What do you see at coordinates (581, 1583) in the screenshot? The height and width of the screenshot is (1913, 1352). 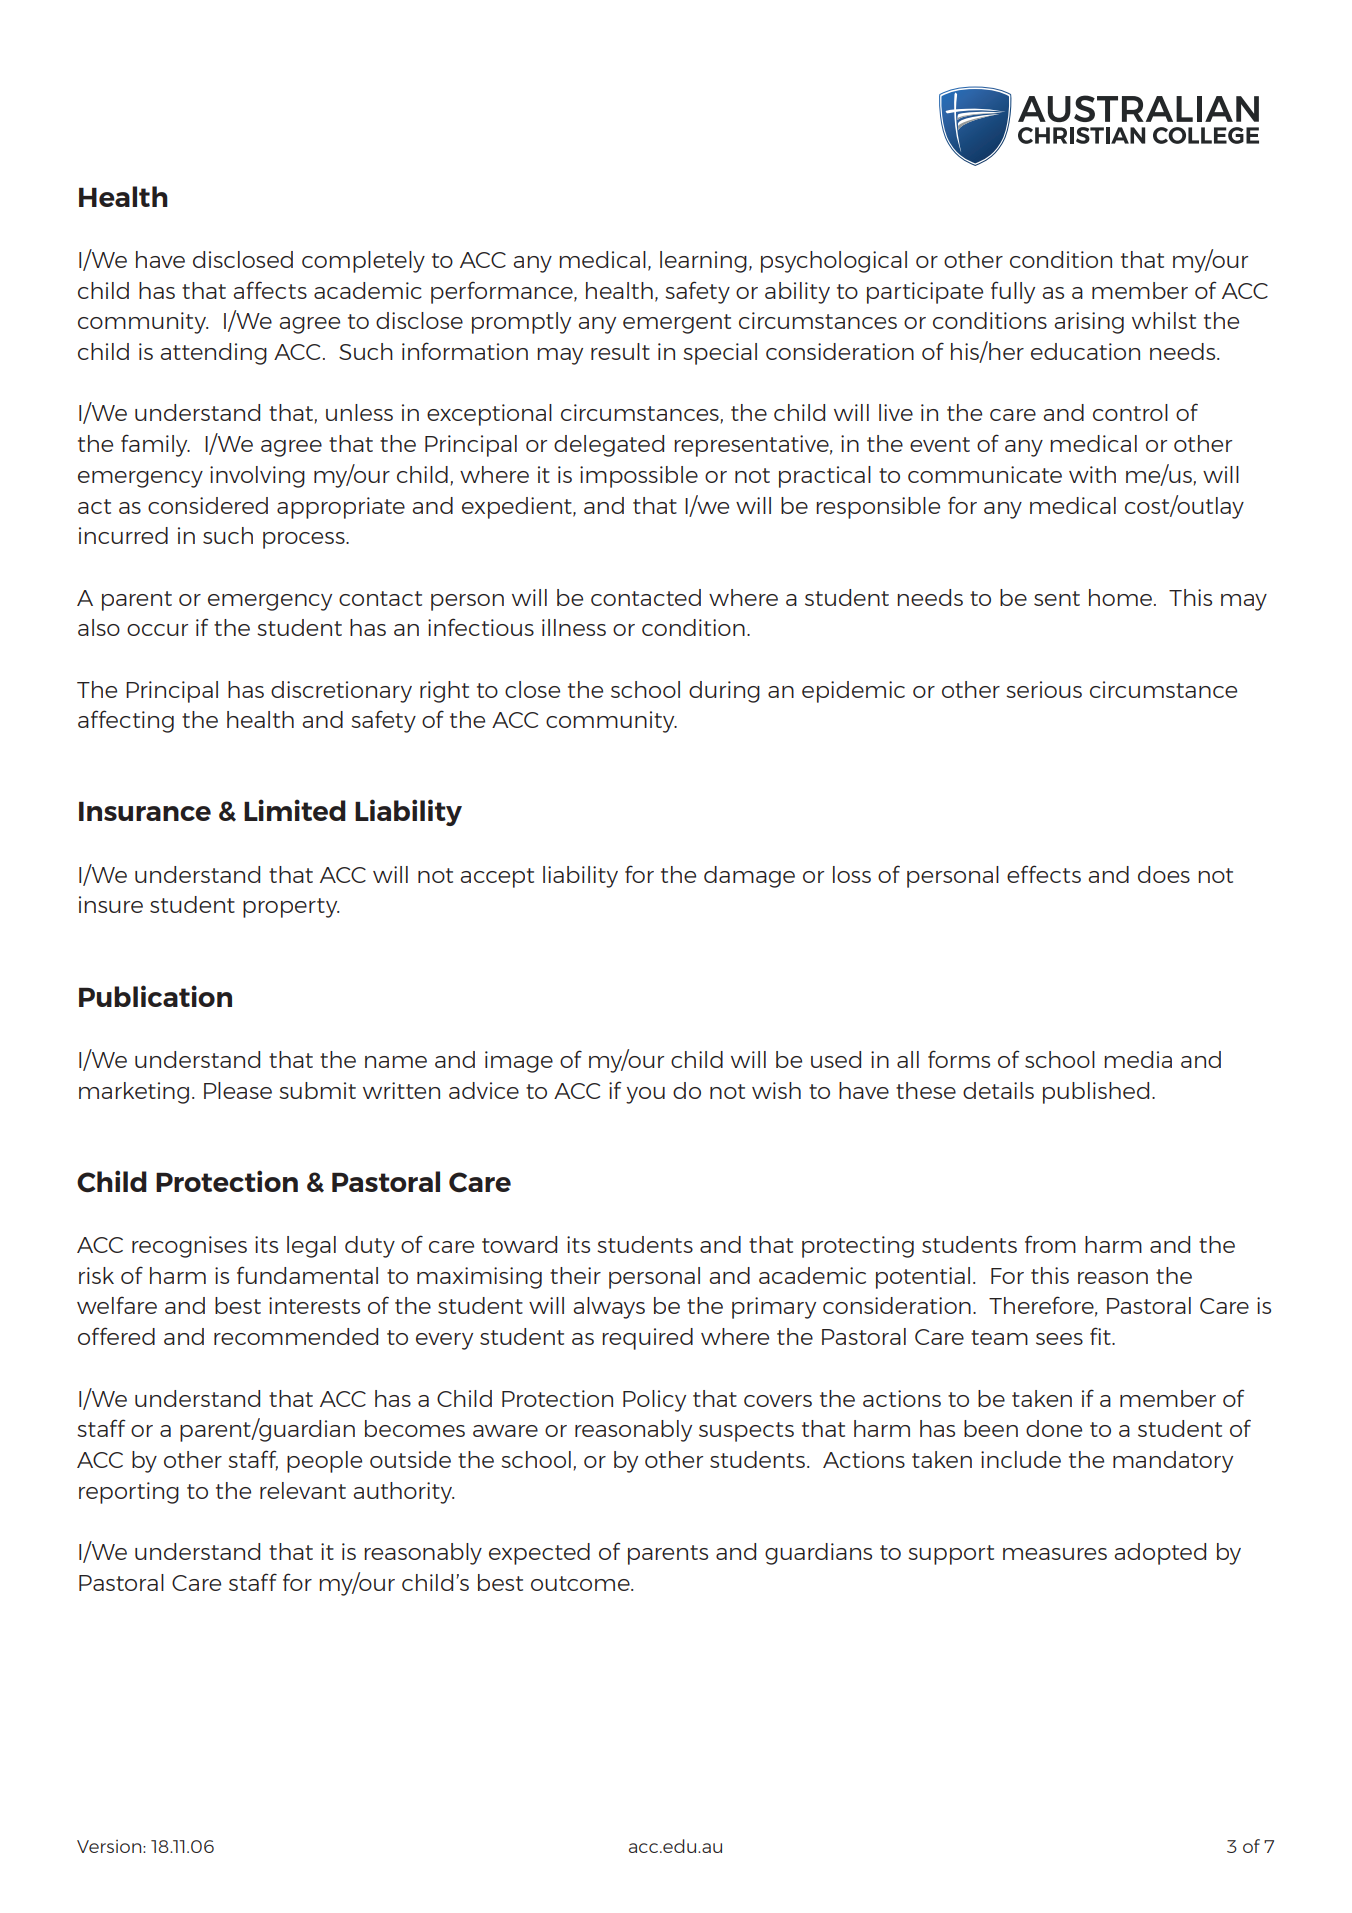 I see `outcome` at bounding box center [581, 1583].
